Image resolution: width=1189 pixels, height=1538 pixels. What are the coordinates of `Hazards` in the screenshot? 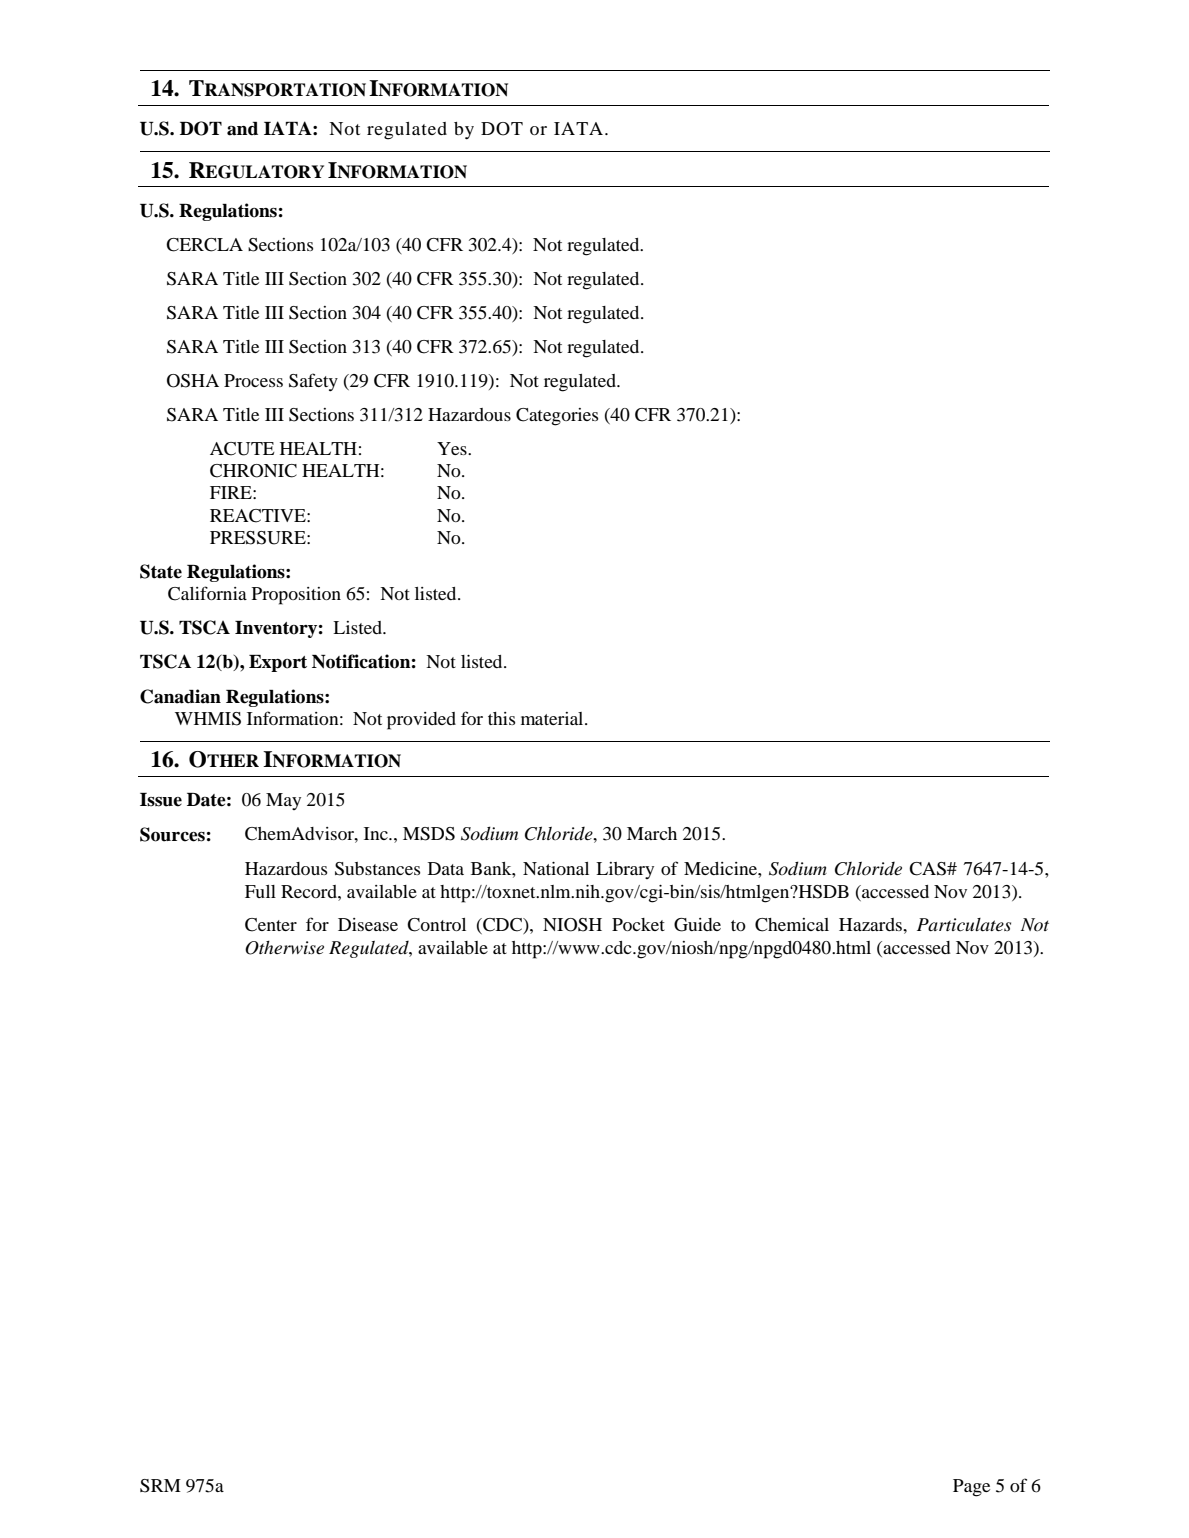 It's located at (871, 924).
